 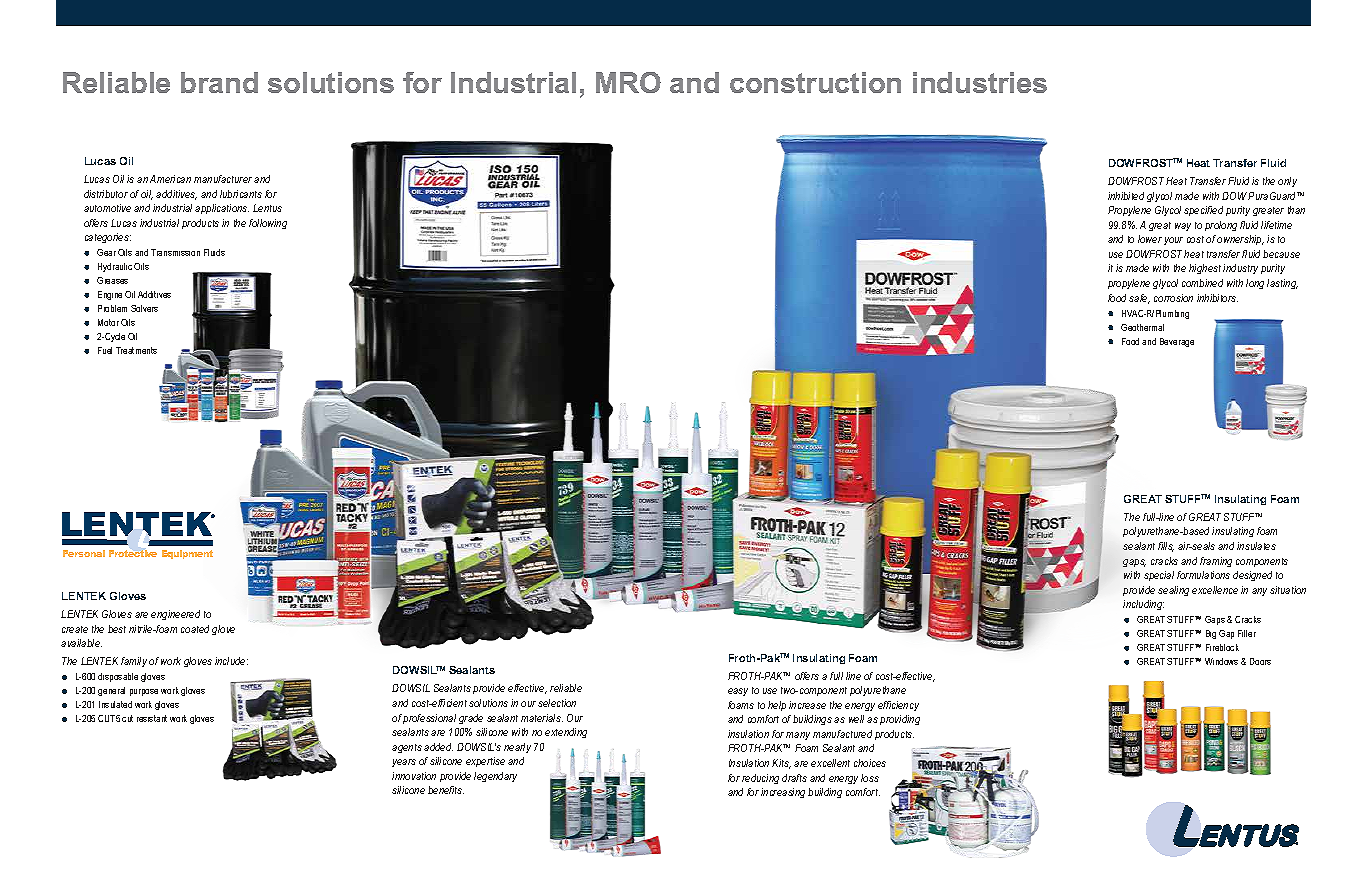 I want to click on industries, so click(x=980, y=82).
